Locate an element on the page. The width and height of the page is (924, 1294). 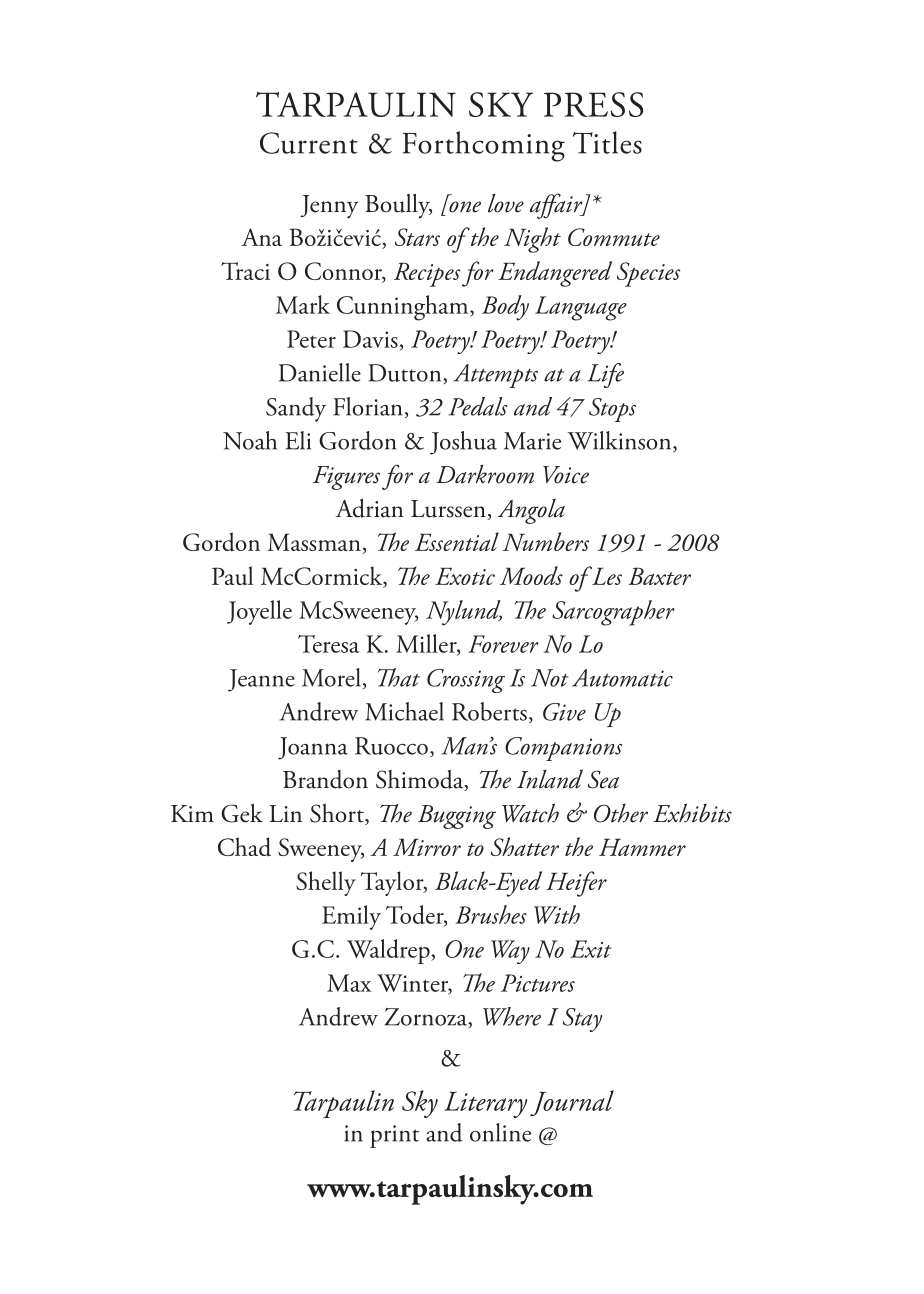
Joshua is located at coordinates (463, 443).
